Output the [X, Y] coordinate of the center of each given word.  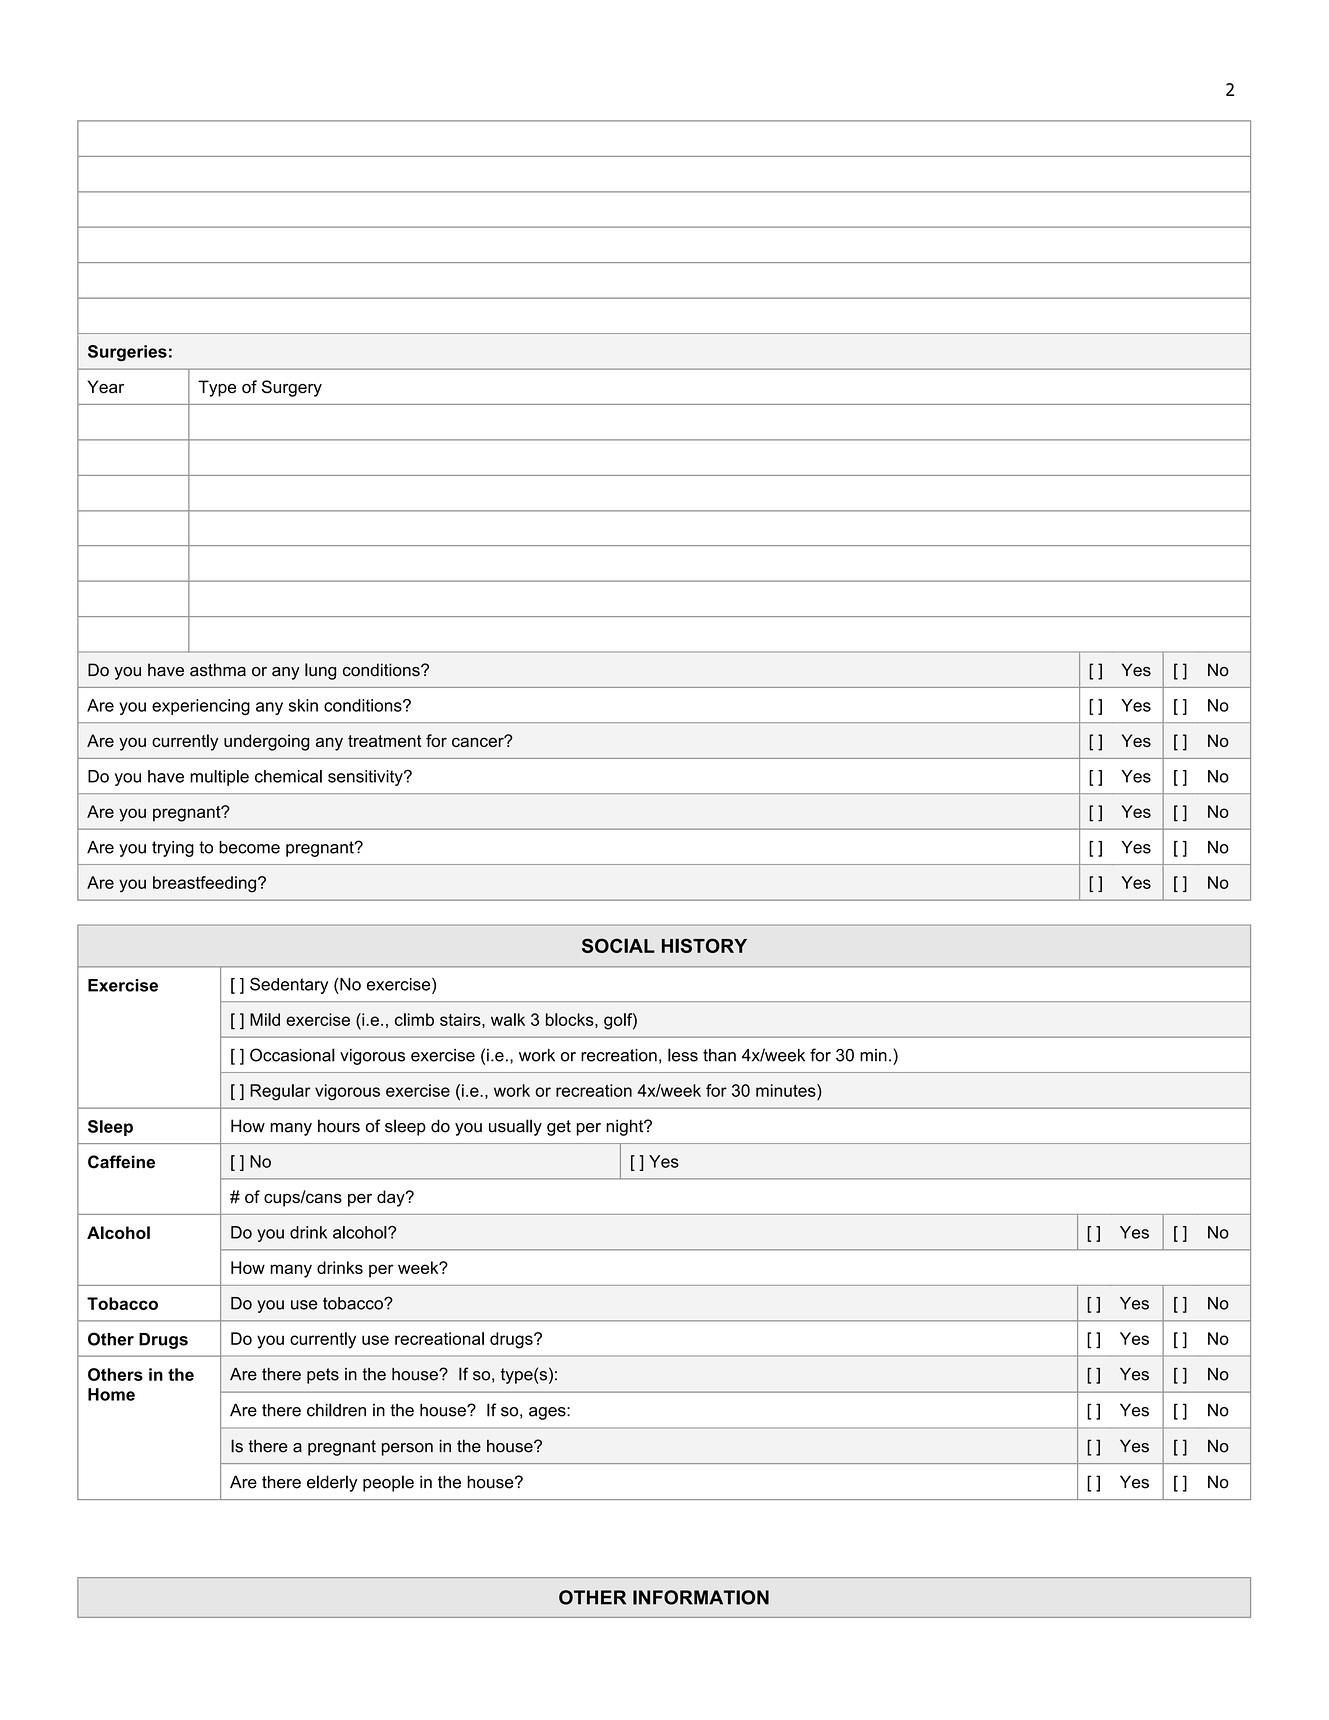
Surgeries [127, 353]
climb [414, 1019]
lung [320, 671]
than [719, 1055]
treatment [385, 741]
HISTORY [704, 945]
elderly [332, 1483]
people [388, 1483]
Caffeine [121, 1162]
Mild [265, 1019]
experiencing [201, 707]
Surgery [292, 388]
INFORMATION [701, 1597]
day [392, 1198]
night [626, 1127]
